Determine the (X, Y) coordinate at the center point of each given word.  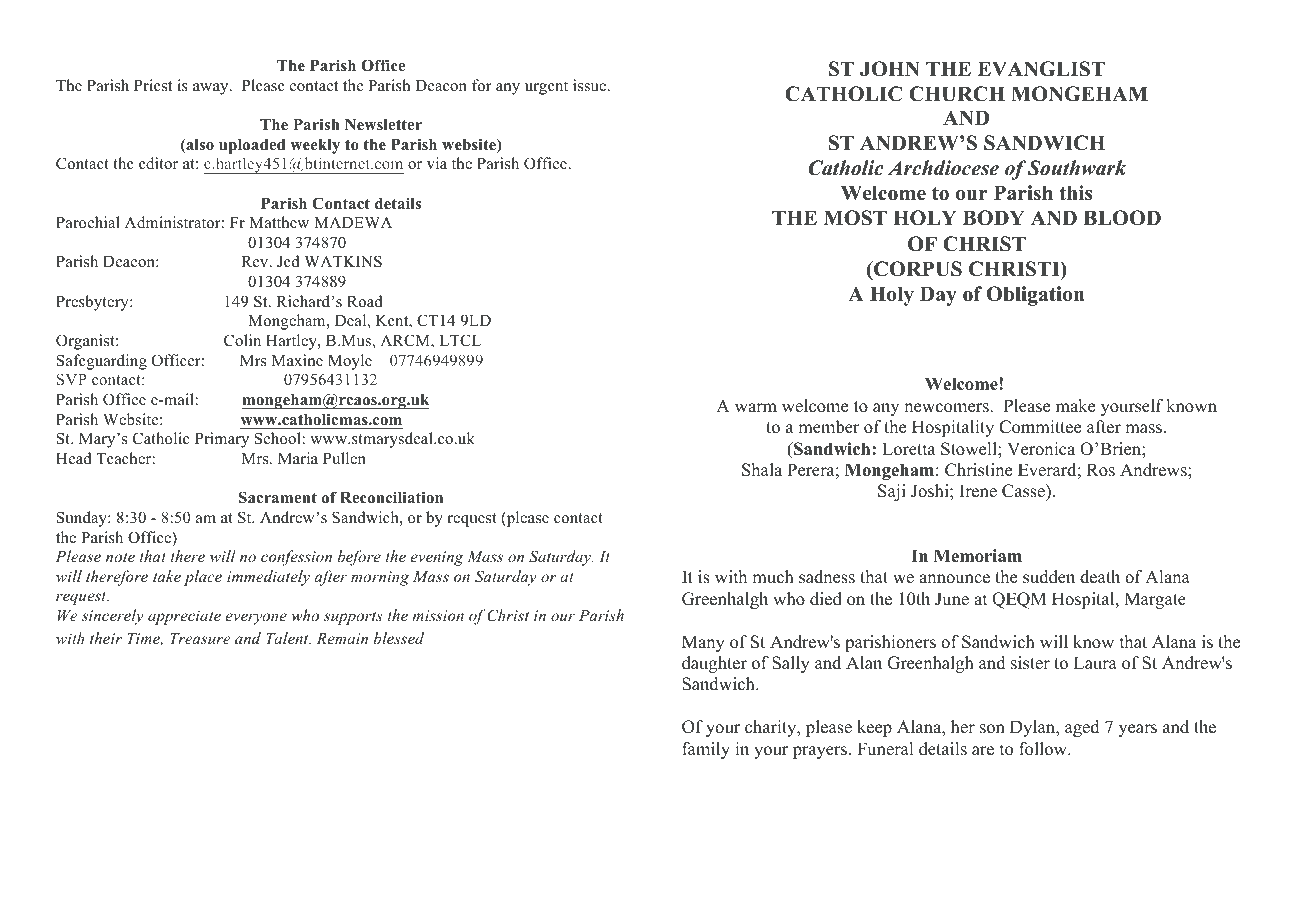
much (773, 577)
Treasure (200, 638)
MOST (855, 218)
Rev (256, 261)
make (1075, 406)
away (212, 89)
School (278, 438)
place (203, 578)
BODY (994, 218)
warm (756, 407)
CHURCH (957, 94)
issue (591, 85)
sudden (1049, 577)
